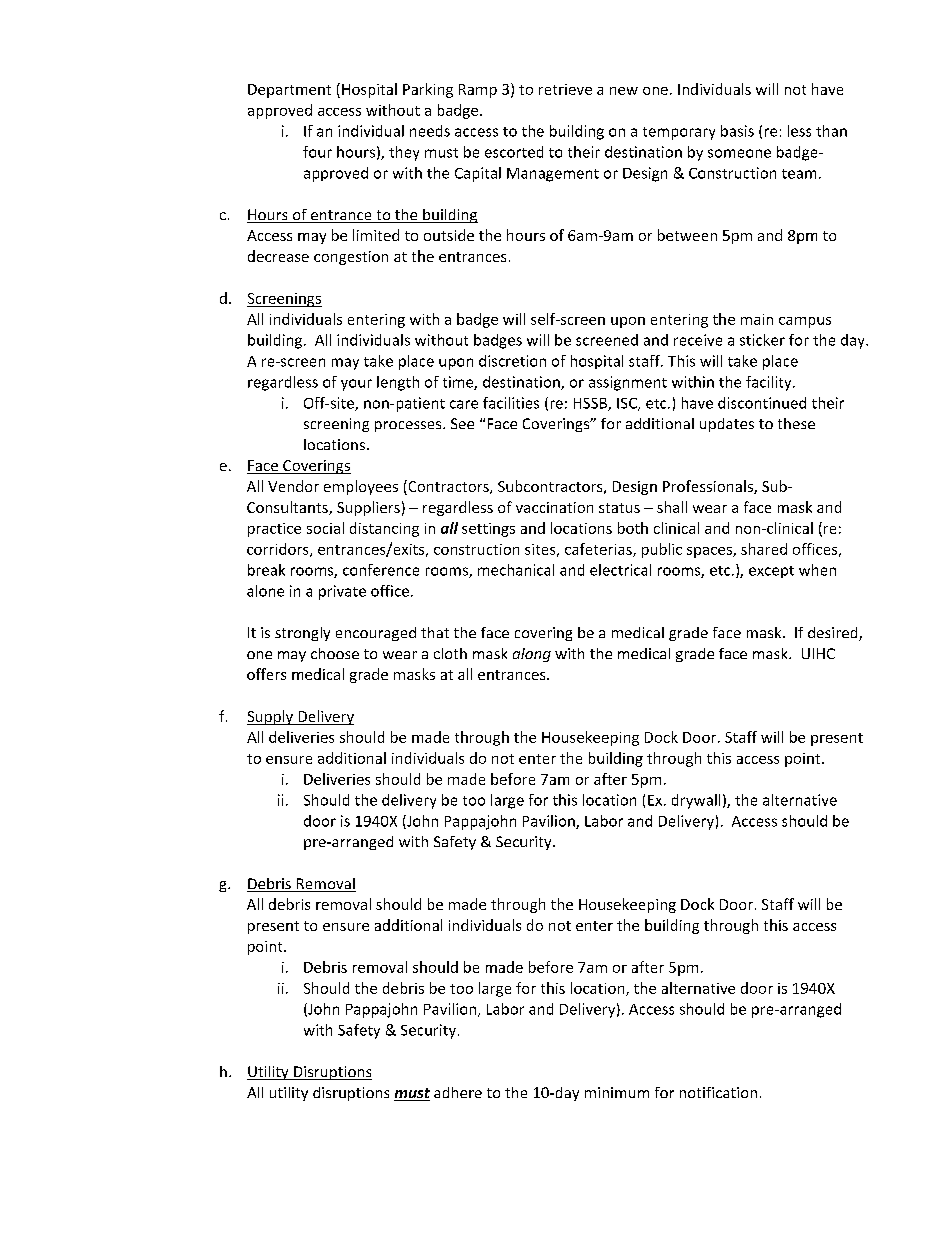 Image resolution: width=952 pixels, height=1233 pixels. Describe the element at coordinates (458, 1092) in the screenshot. I see `adhere` at that location.
